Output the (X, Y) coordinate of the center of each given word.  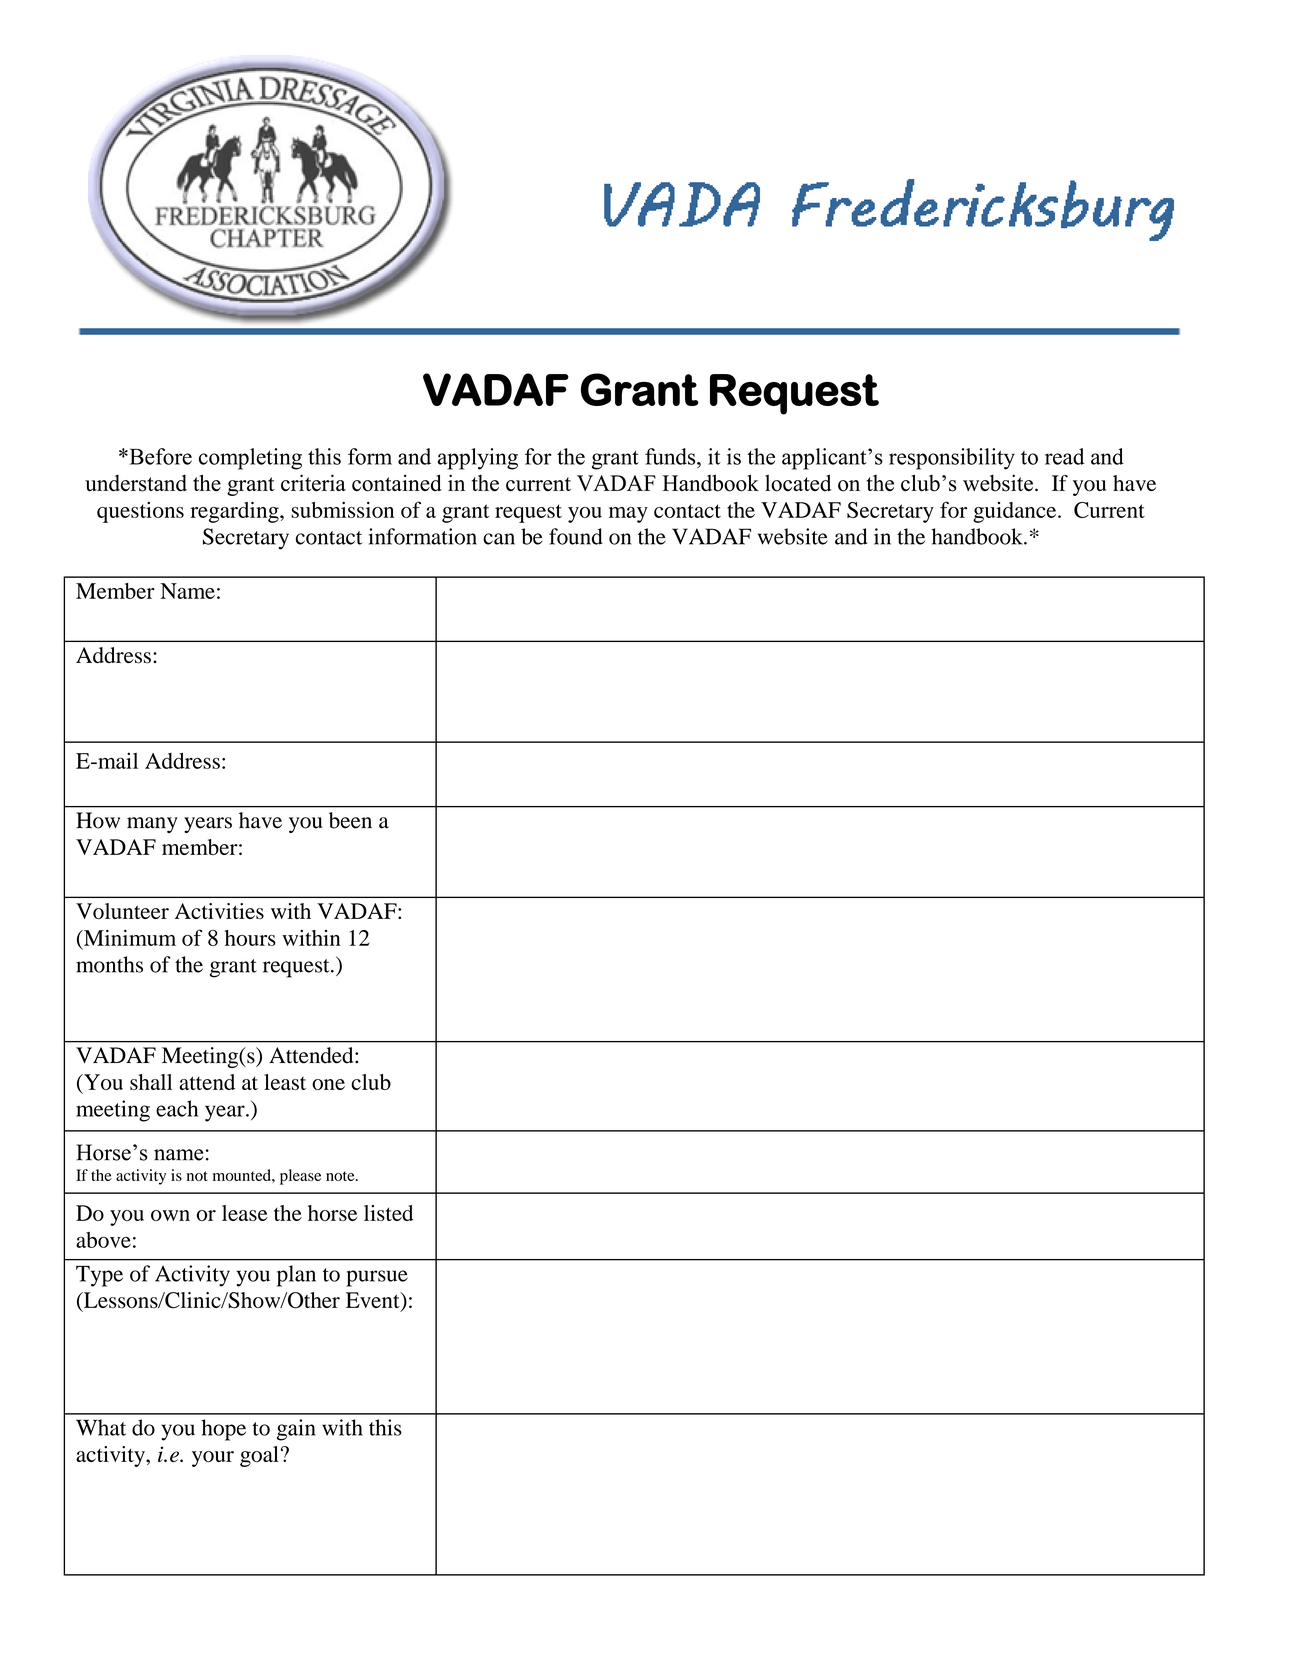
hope (223, 1430)
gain (296, 1430)
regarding (235, 512)
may (628, 515)
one (328, 1084)
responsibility (952, 459)
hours (250, 938)
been (350, 820)
